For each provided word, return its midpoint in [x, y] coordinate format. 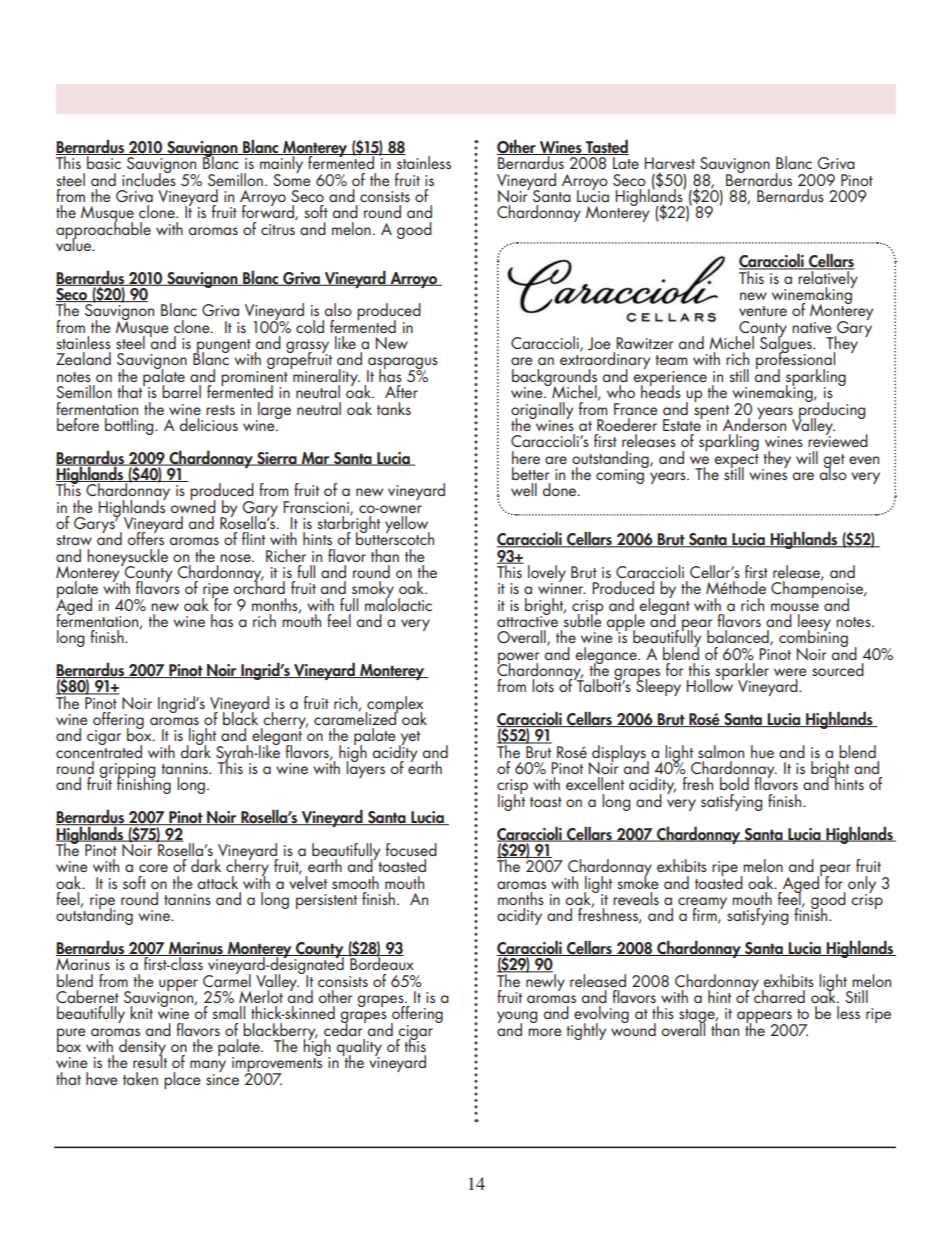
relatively [827, 279]
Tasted [606, 147]
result [150, 1060]
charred [778, 995]
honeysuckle [127, 558]
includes [149, 178]
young [517, 1018]
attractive [527, 620]
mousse [795, 607]
